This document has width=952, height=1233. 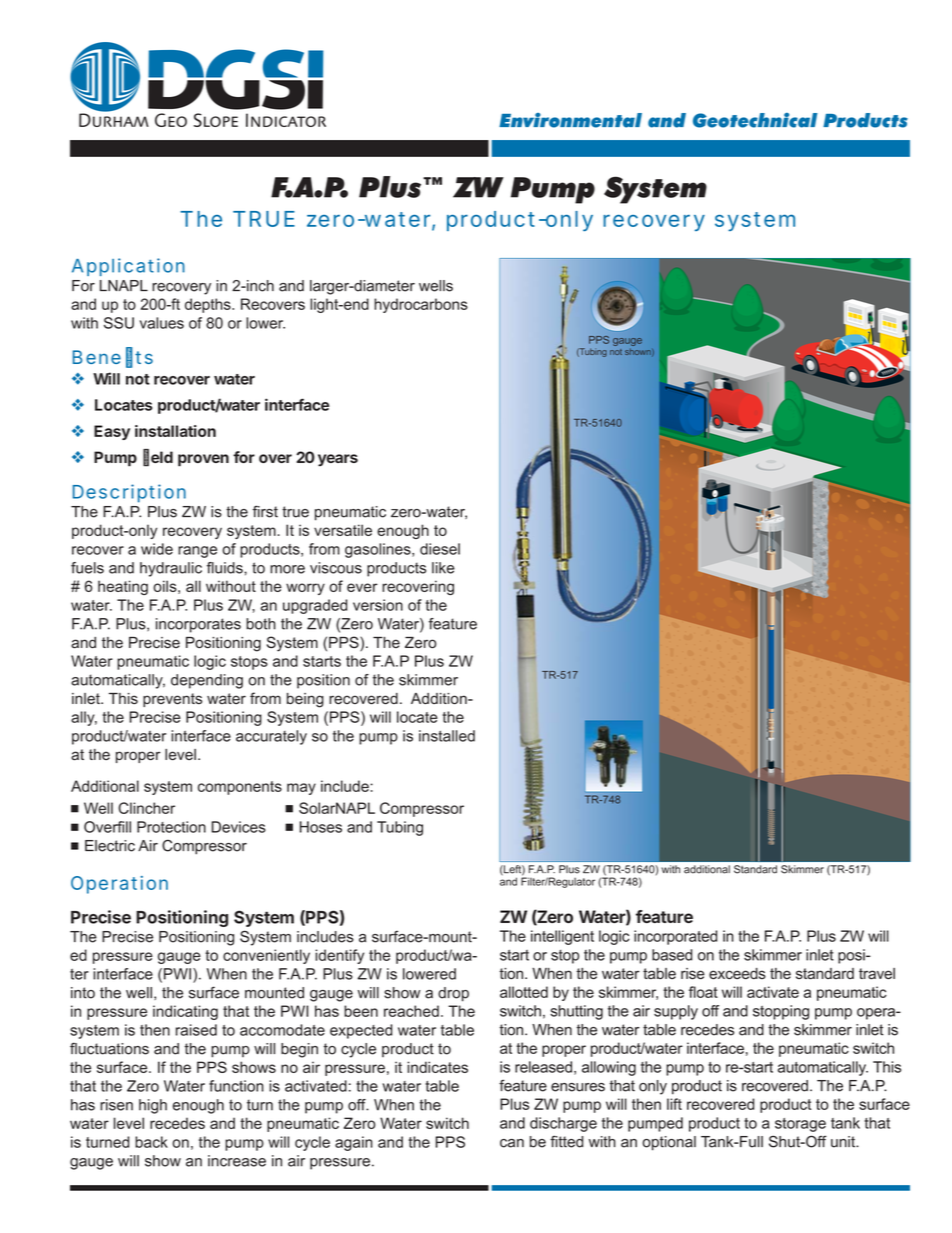 I want to click on incorporates, so click(x=198, y=625).
